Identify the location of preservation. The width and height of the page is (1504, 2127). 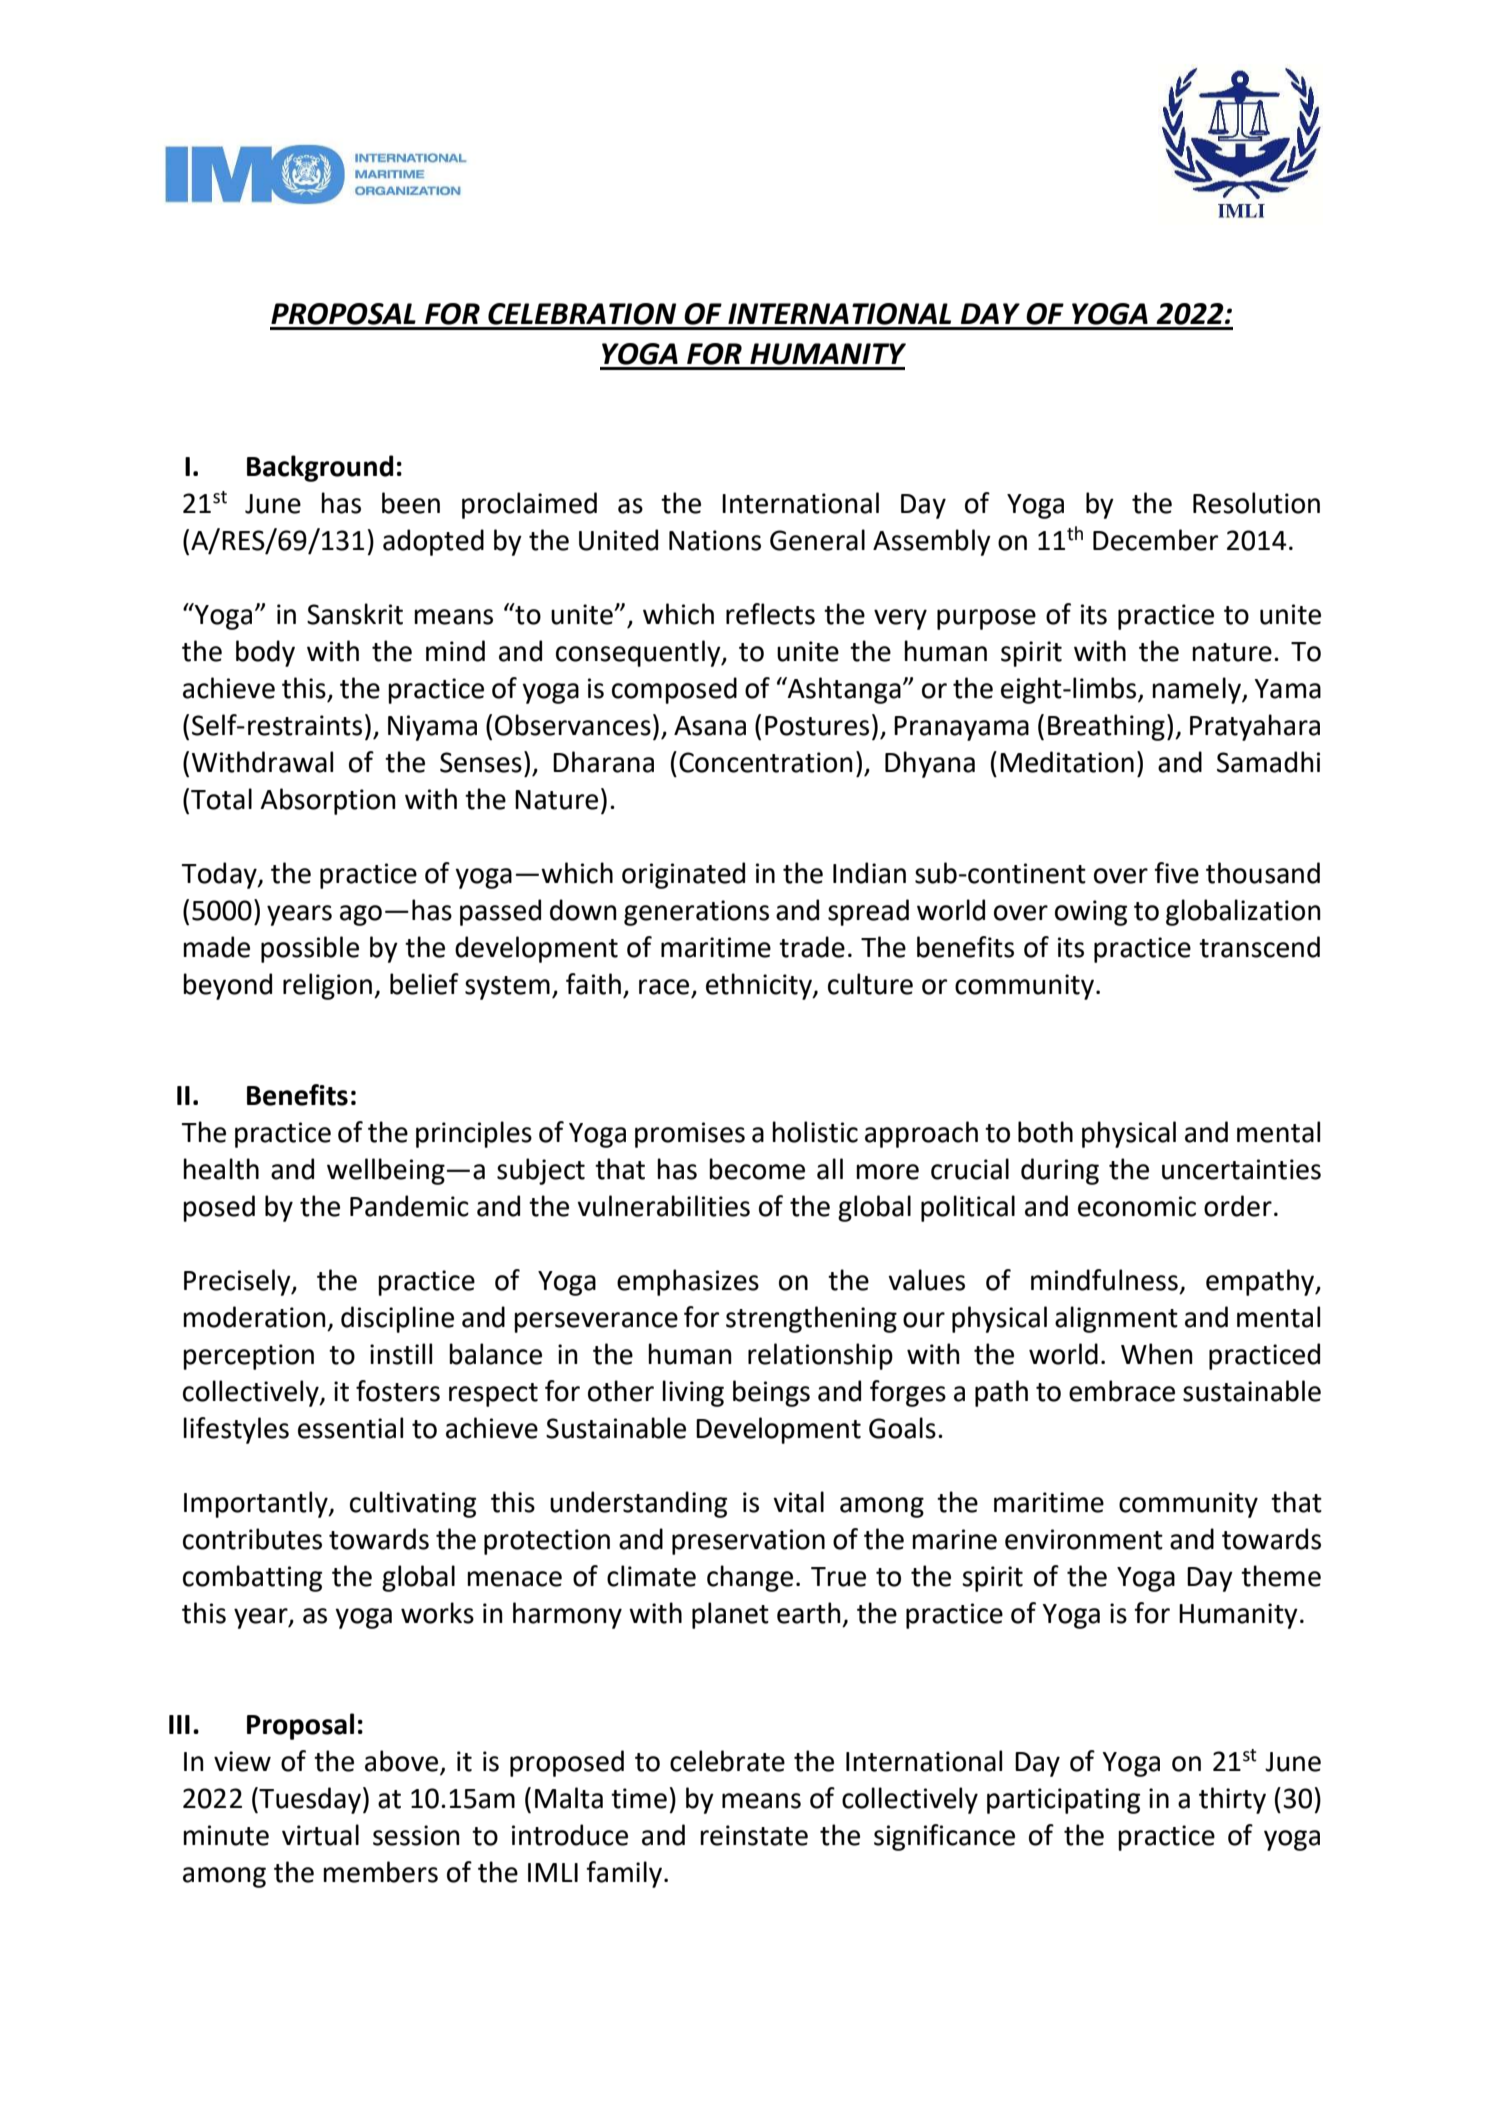
(748, 1542).
